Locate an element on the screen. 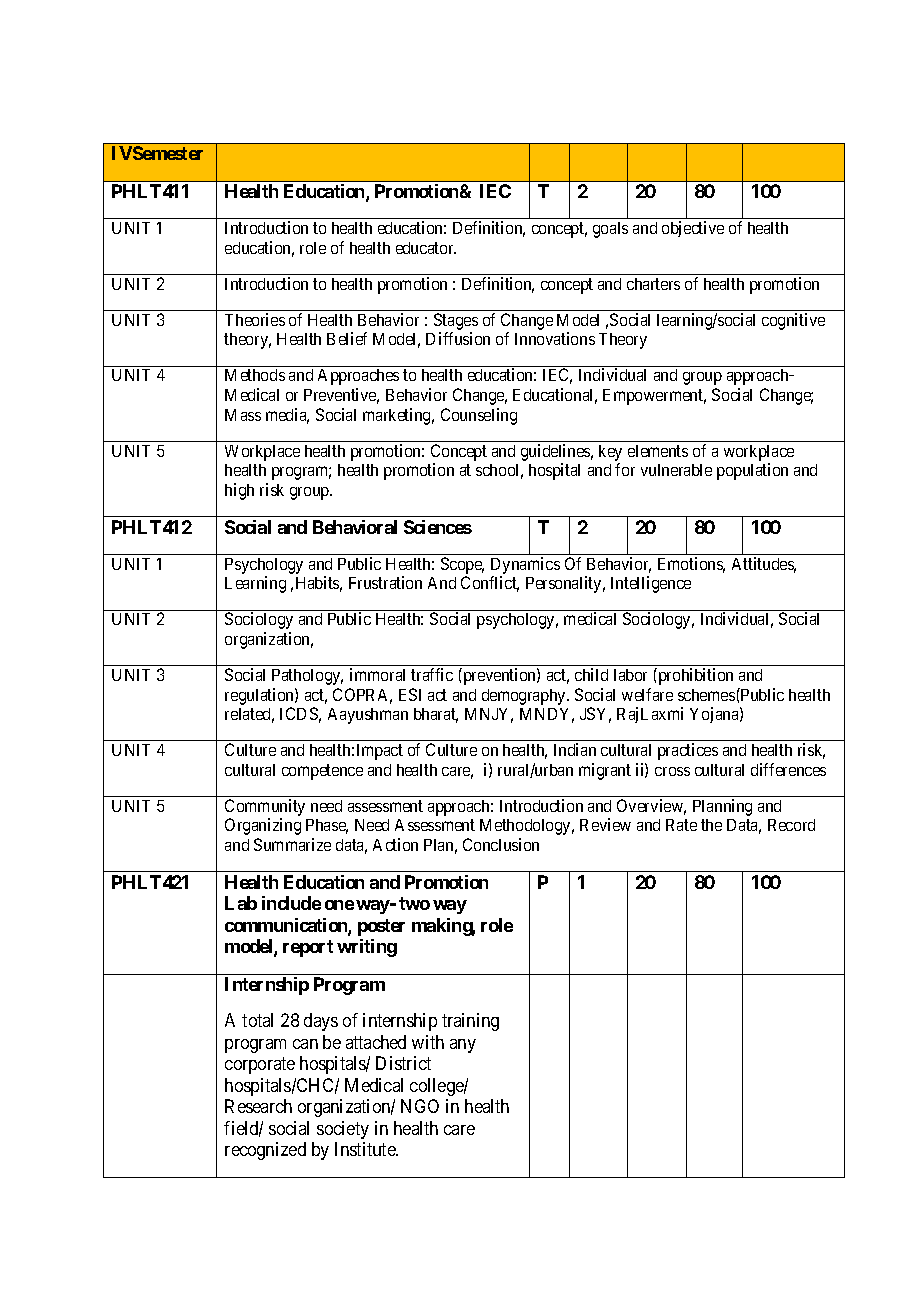 This screenshot has width=924, height=1308. welfare is located at coordinates (647, 694).
